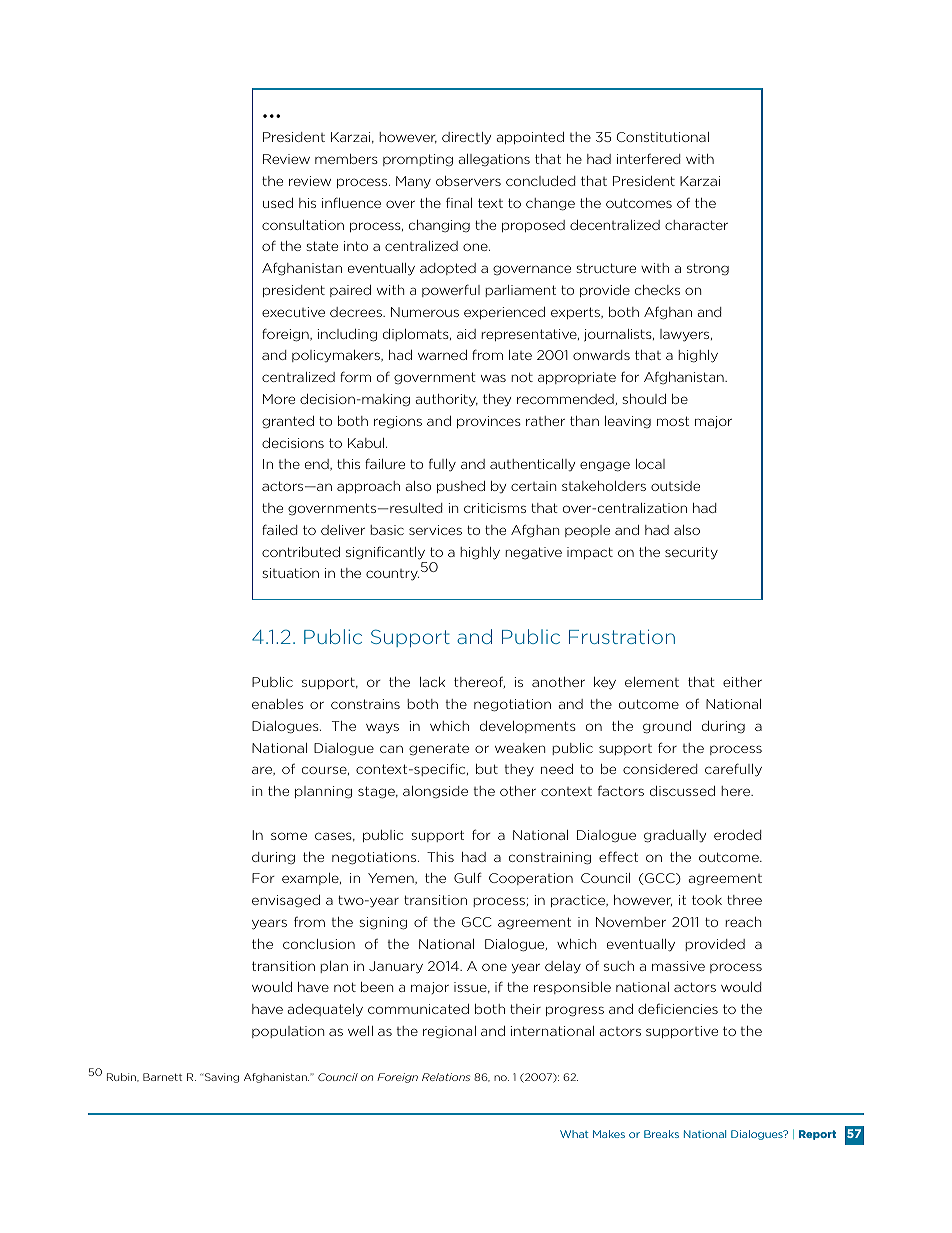  Describe the element at coordinates (220, 1078) in the screenshot. I see `Saving` at that location.
